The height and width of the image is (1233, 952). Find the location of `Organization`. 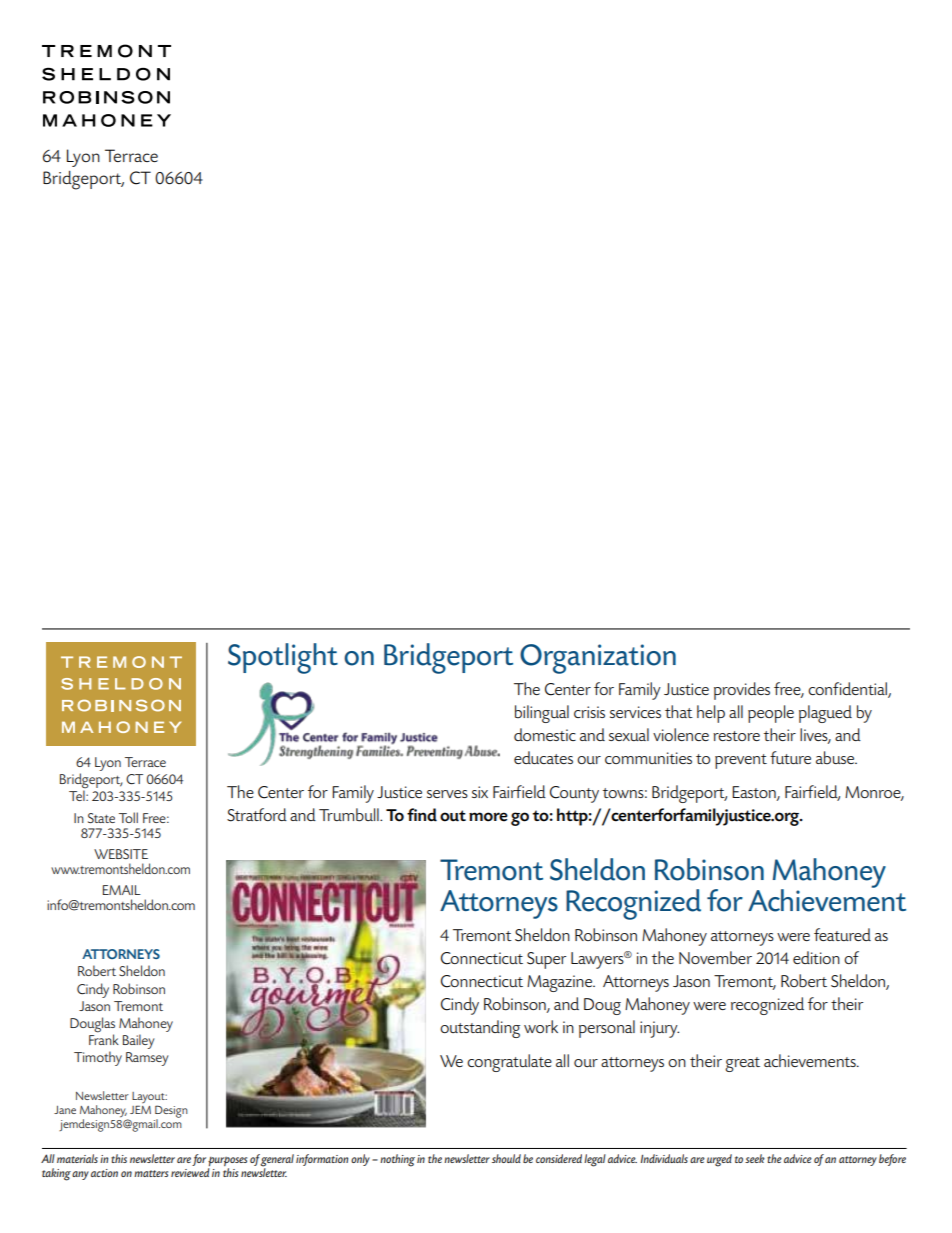

Organization is located at coordinates (598, 659).
